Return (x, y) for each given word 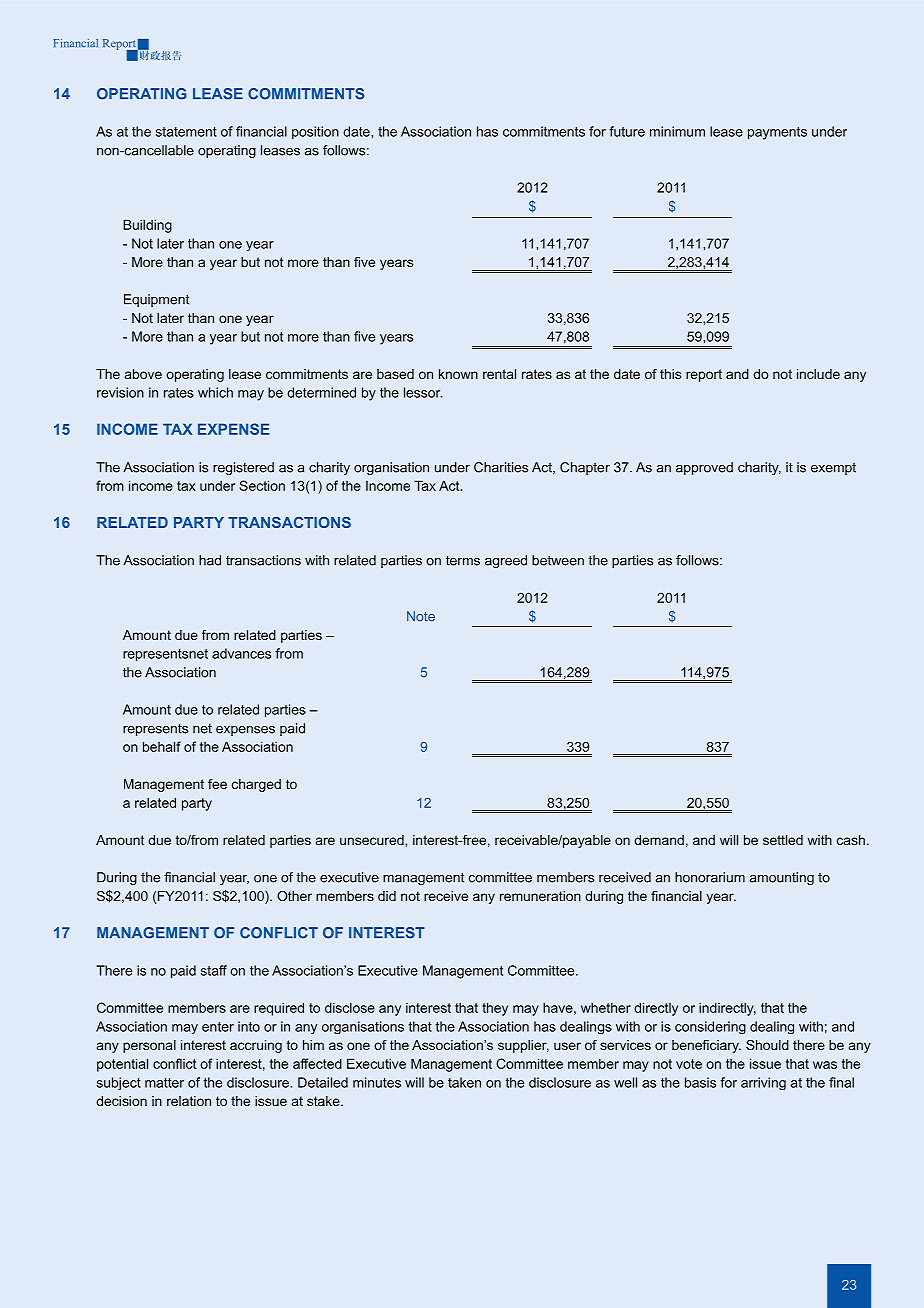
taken (464, 1082)
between (558, 560)
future (627, 131)
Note (421, 616)
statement (186, 132)
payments (777, 133)
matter (164, 1083)
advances (241, 653)
